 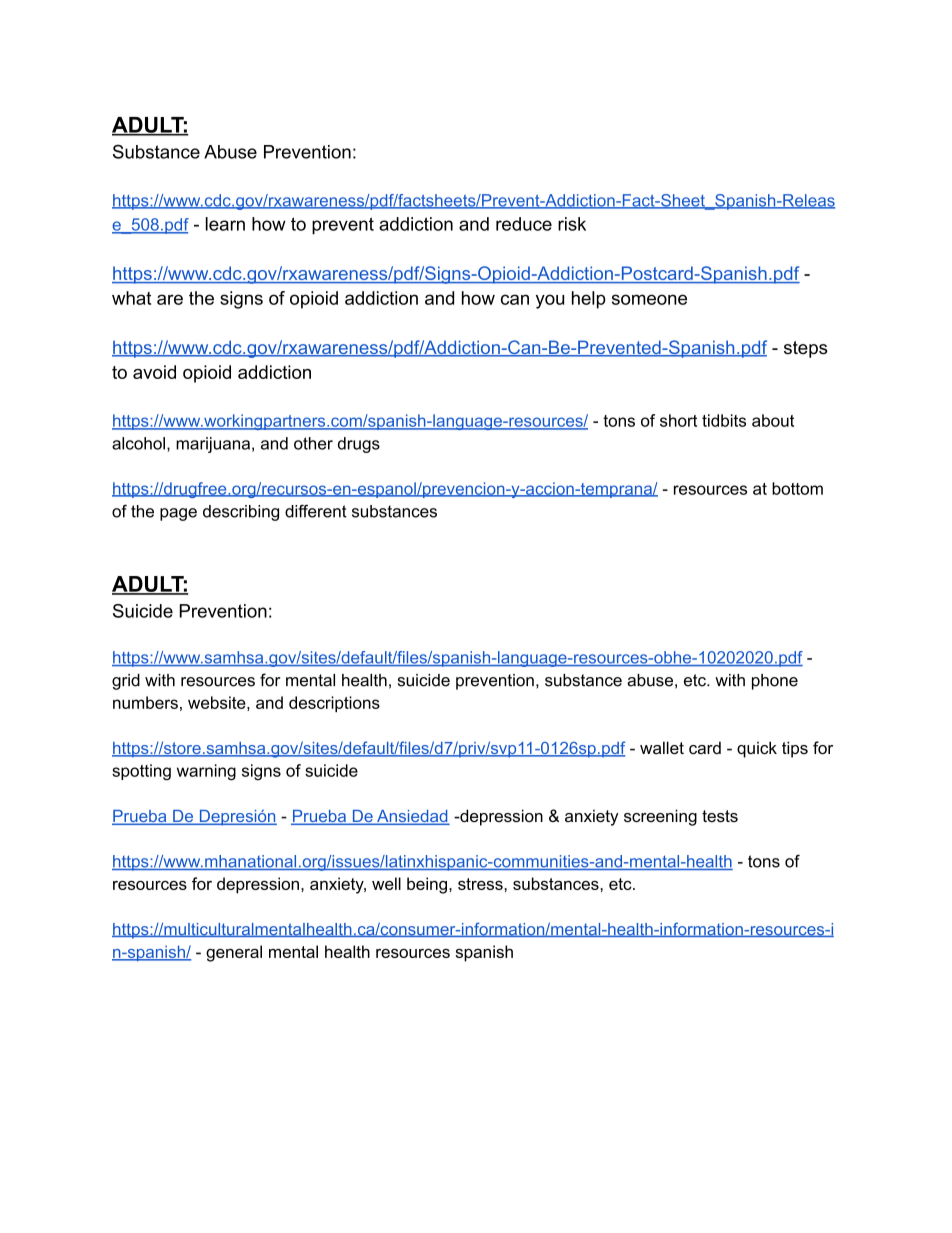 I want to click on reduce, so click(x=524, y=224).
